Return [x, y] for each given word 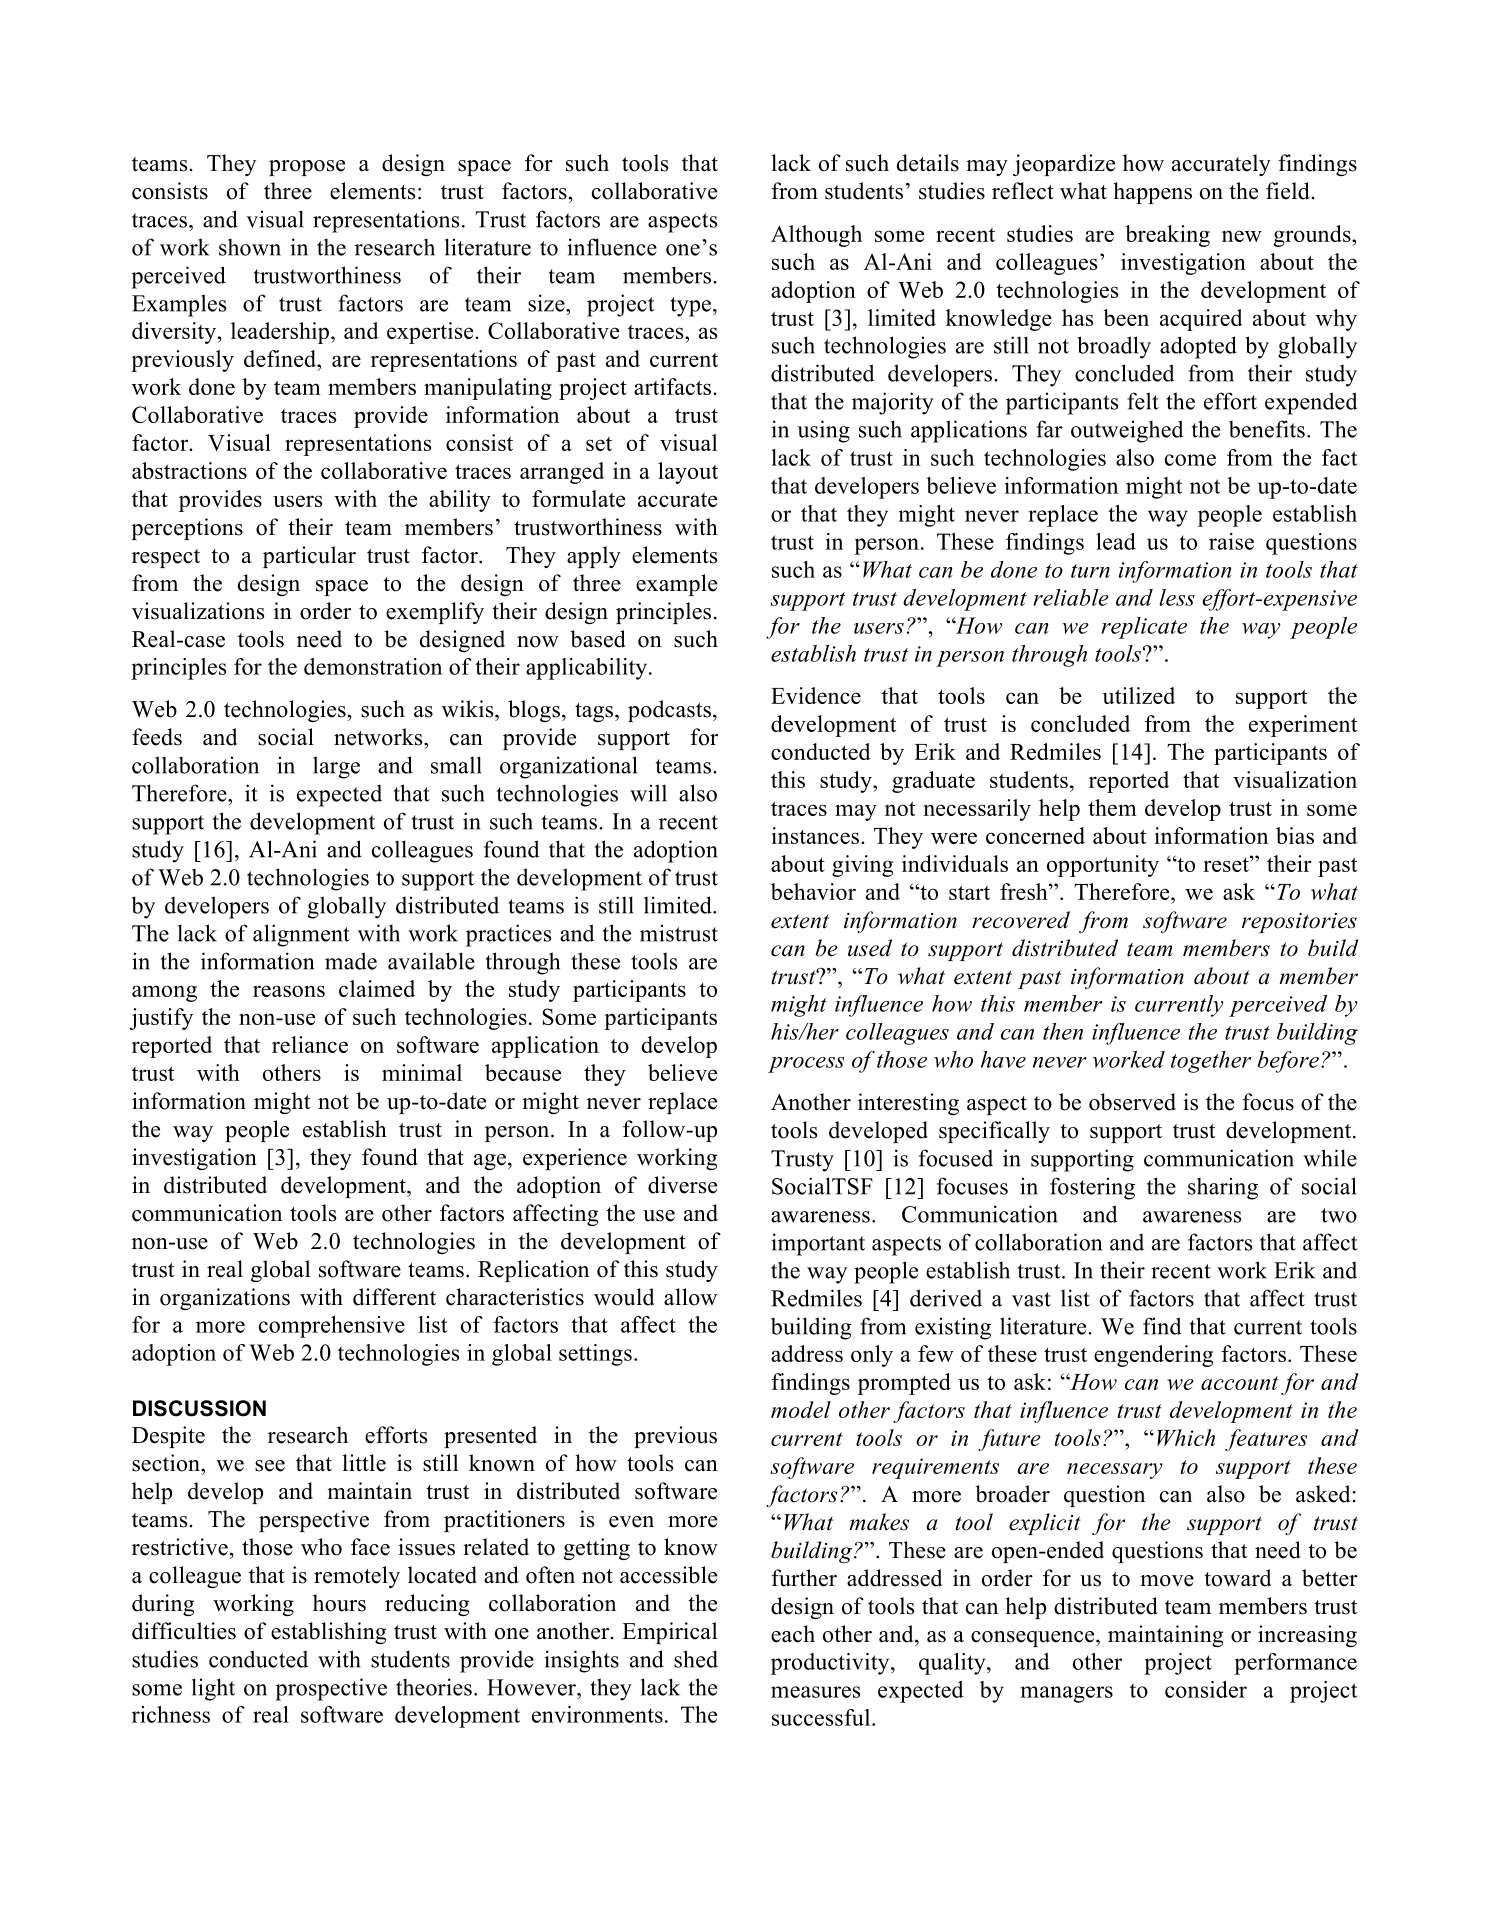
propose [307, 168]
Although [816, 236]
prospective [331, 1689]
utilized [1138, 695]
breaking [1167, 236]
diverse [682, 1185]
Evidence [816, 695]
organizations [225, 1299]
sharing [1223, 1188]
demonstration [373, 666]
